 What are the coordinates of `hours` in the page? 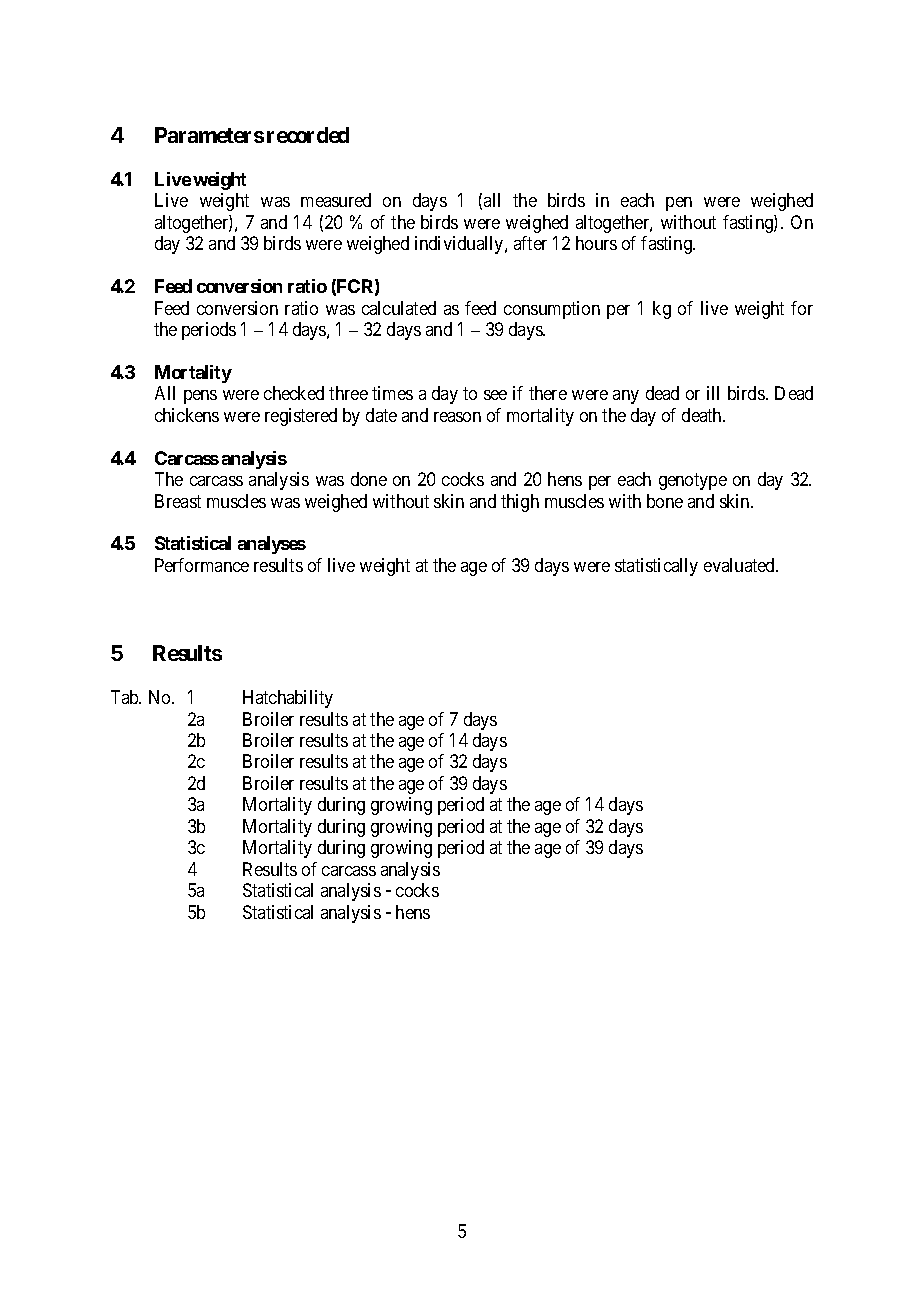 It's located at (596, 243).
